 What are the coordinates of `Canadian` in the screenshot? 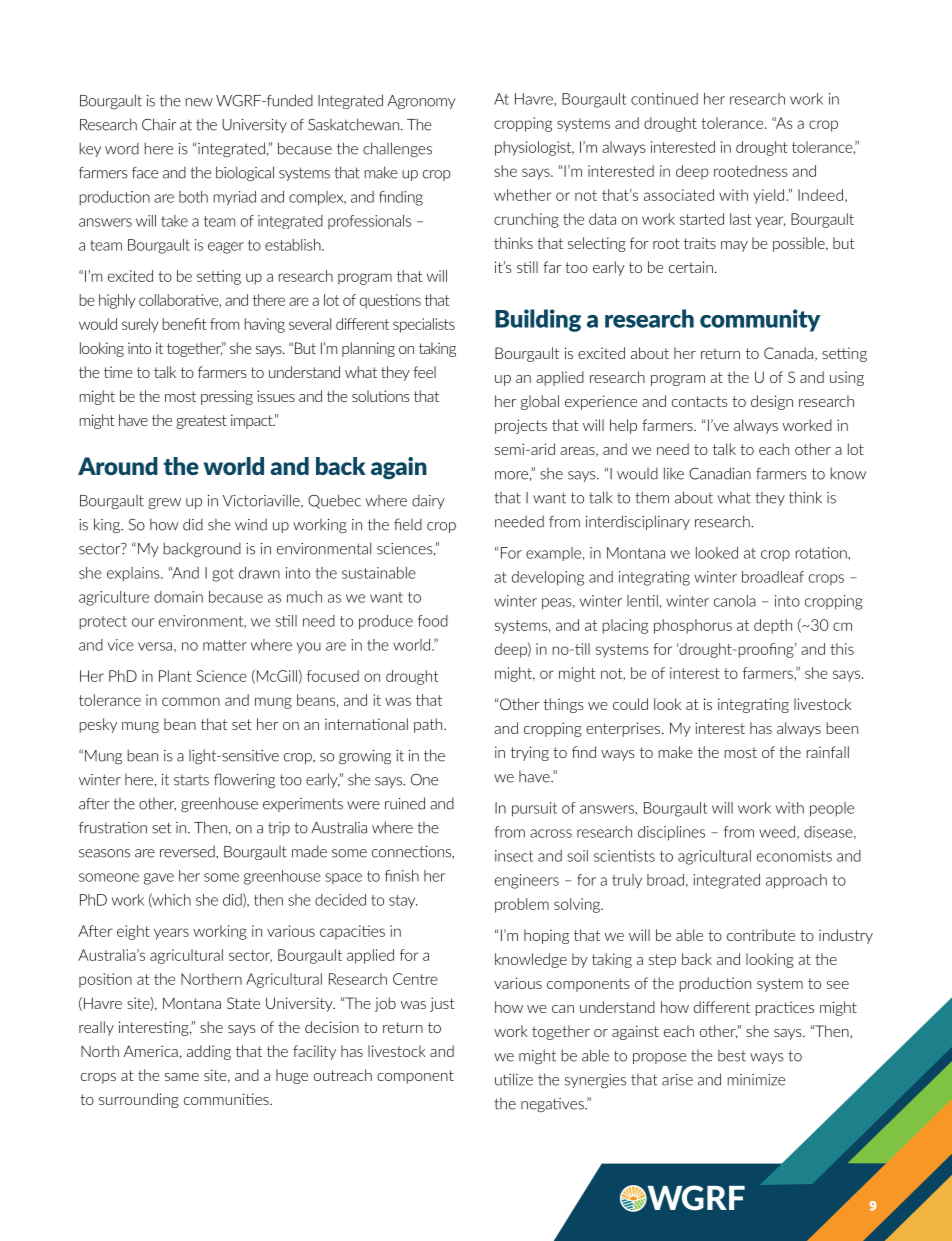 It's located at (720, 473).
